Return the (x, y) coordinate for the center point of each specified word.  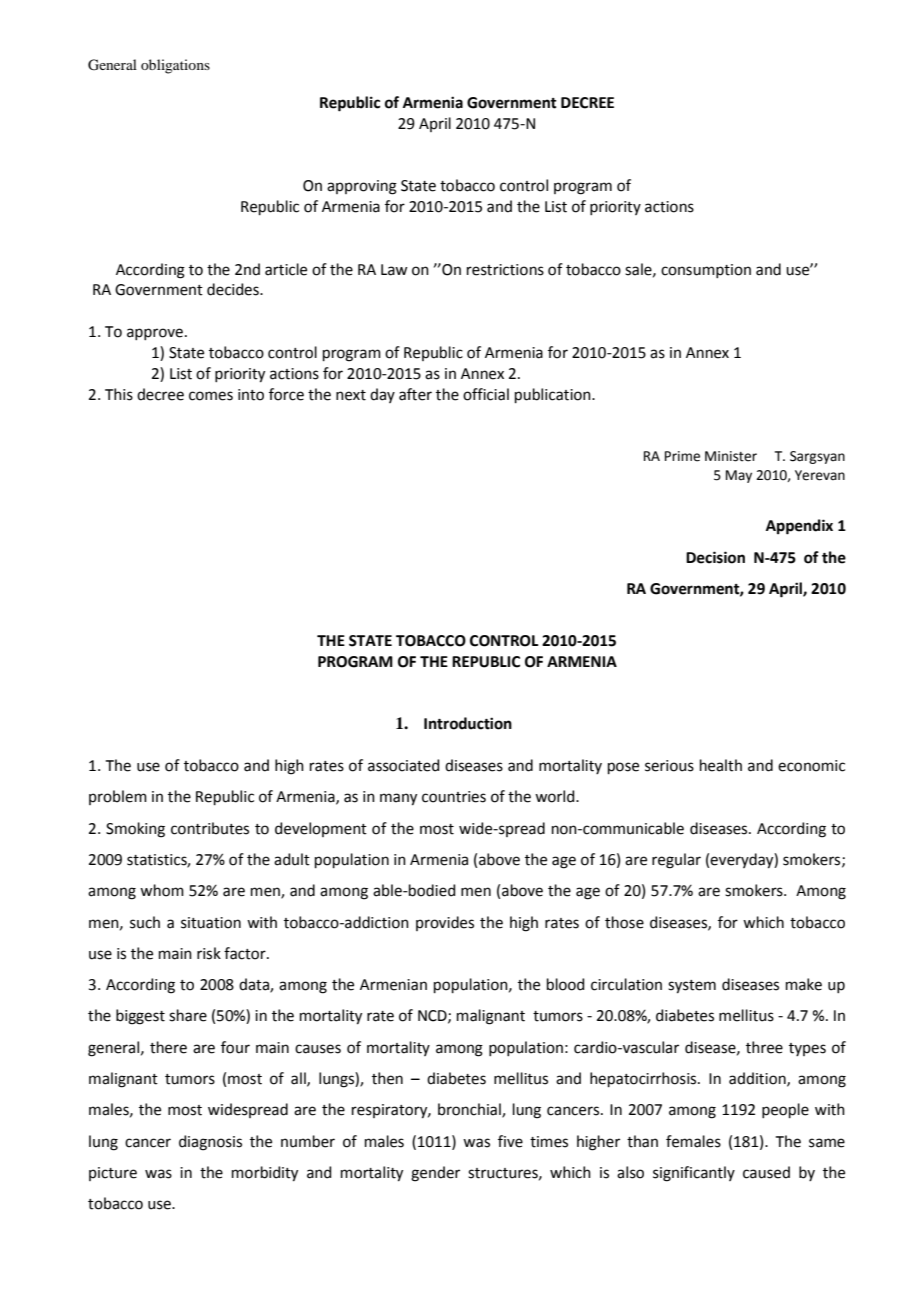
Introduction (468, 723)
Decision (715, 557)
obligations (175, 66)
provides (445, 923)
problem (118, 797)
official (486, 394)
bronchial (470, 1110)
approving (362, 187)
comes (211, 396)
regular (676, 861)
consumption (706, 271)
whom (162, 890)
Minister (731, 456)
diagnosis (210, 1143)
